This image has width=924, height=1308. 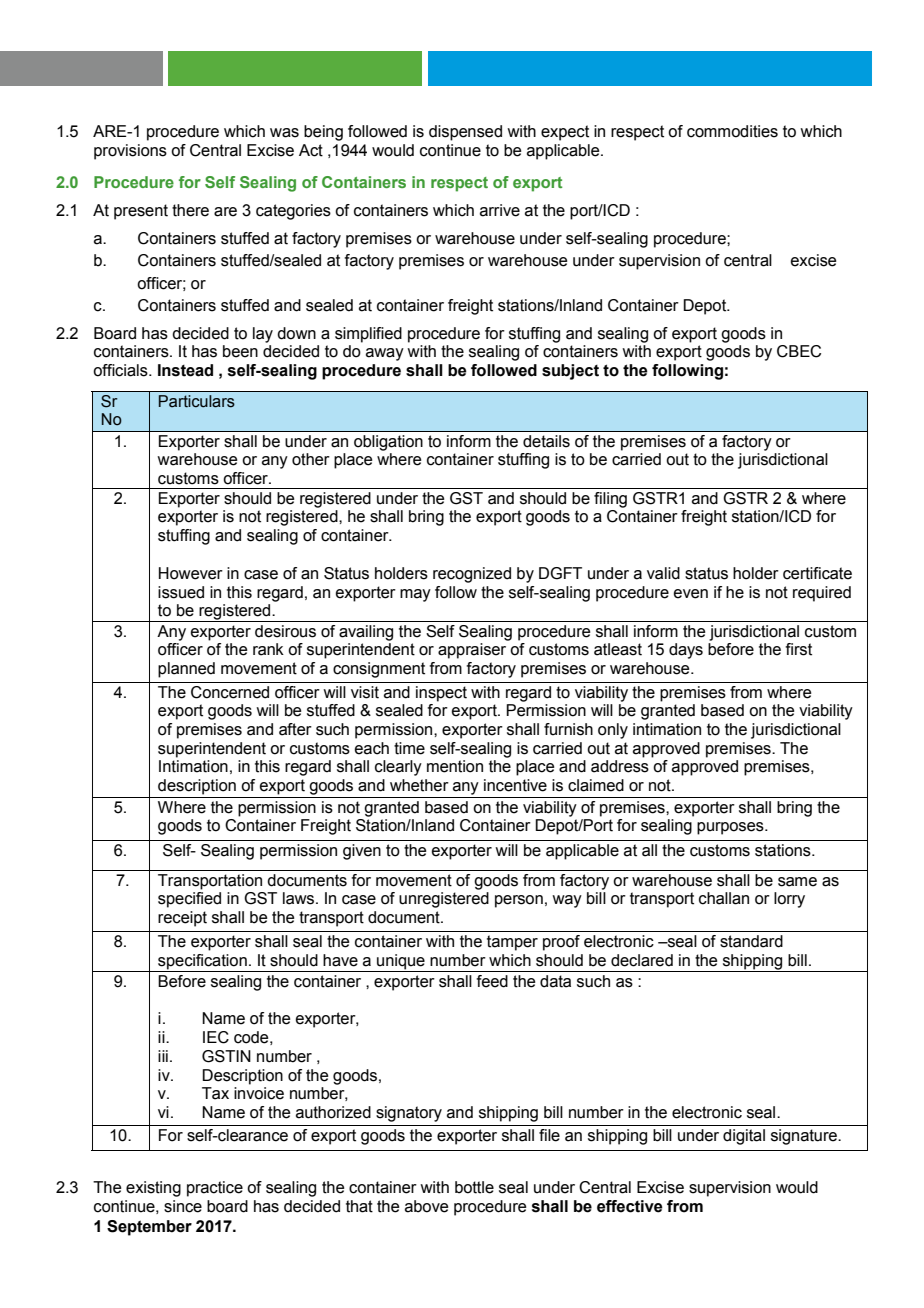 I want to click on bottle, so click(x=474, y=1187).
